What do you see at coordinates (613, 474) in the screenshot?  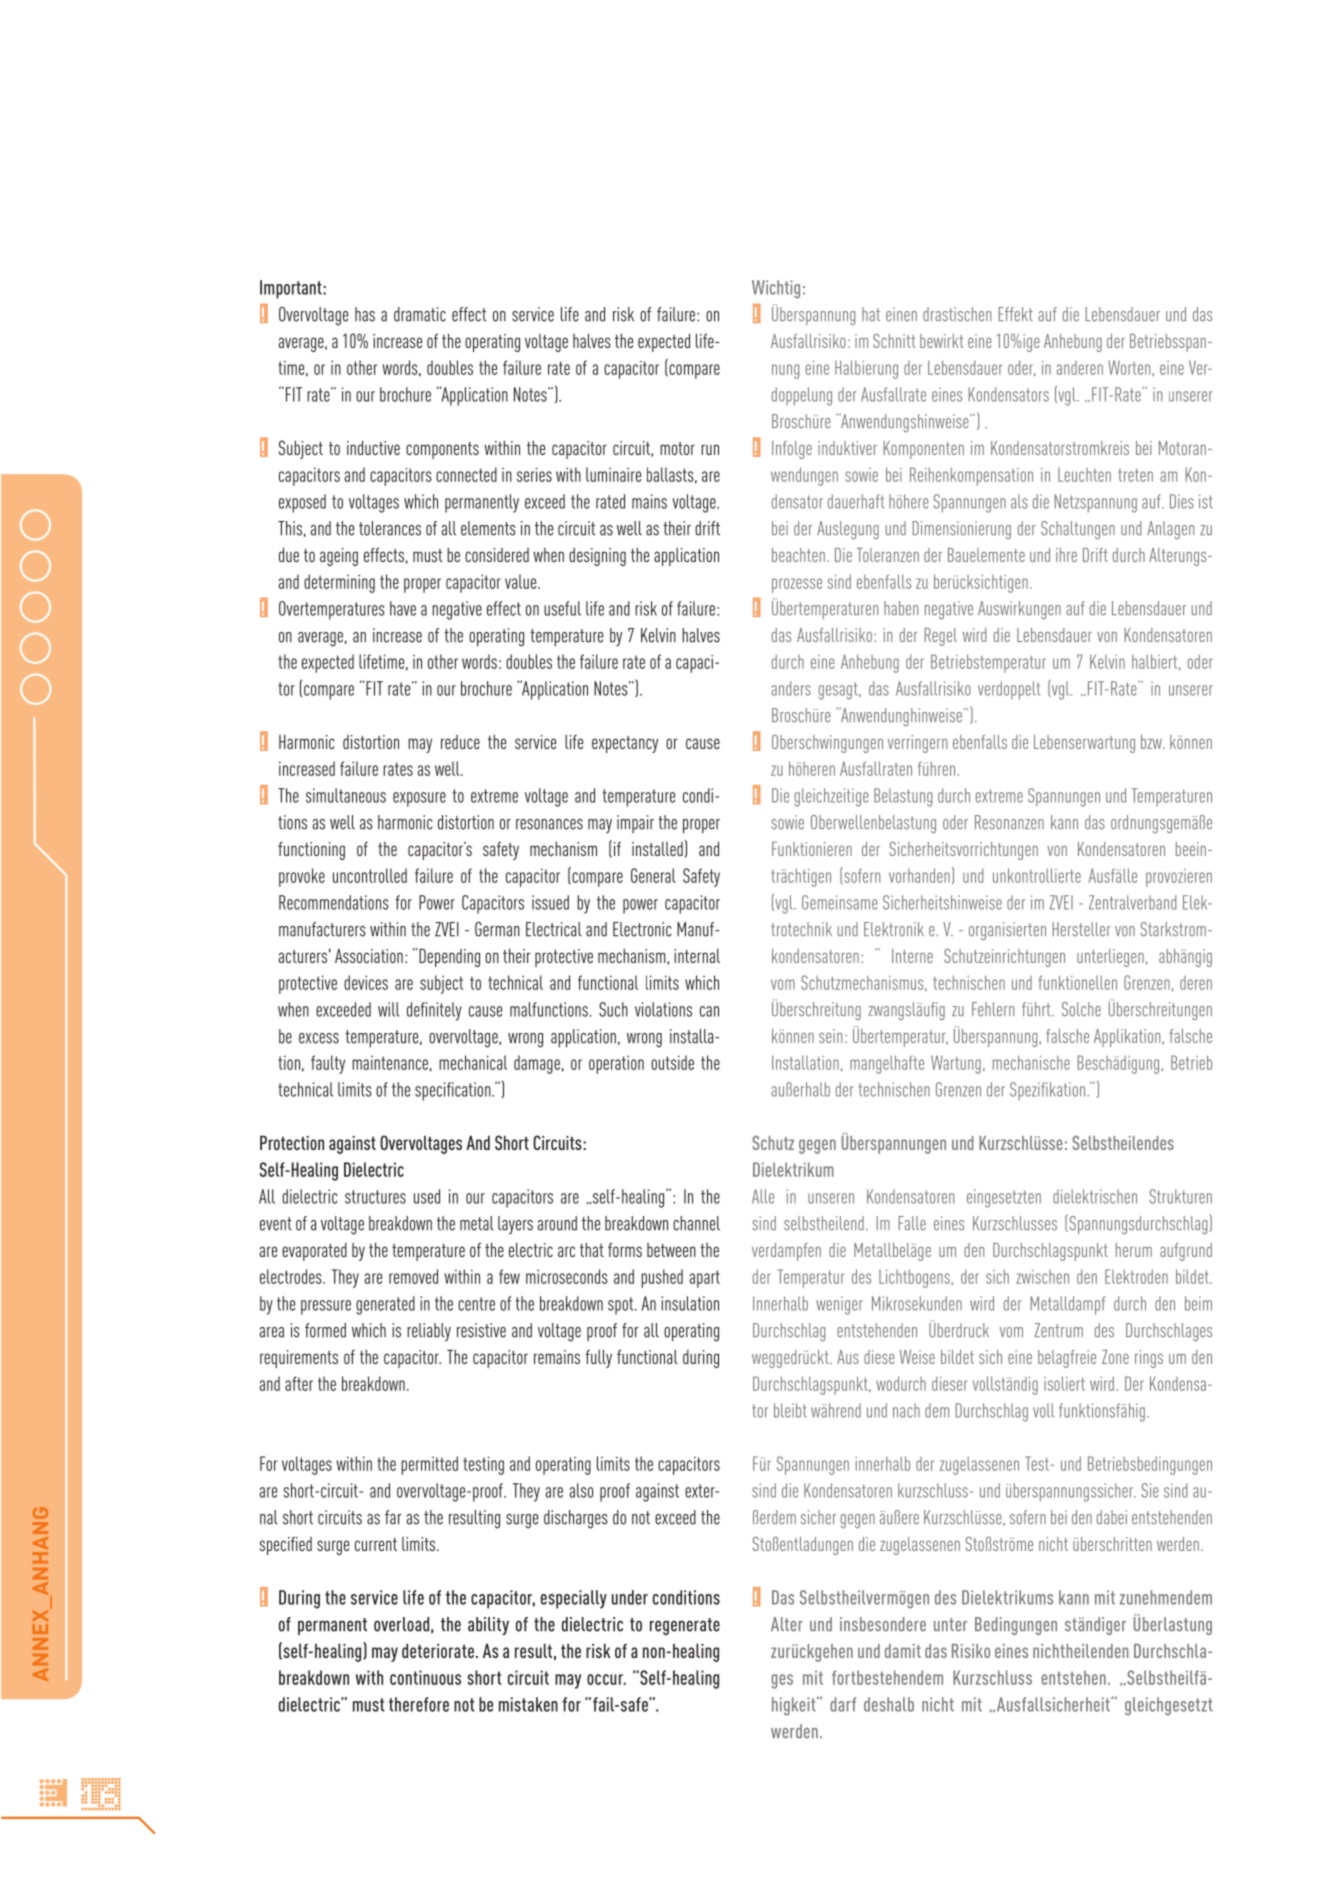 I see `luminaire` at bounding box center [613, 474].
